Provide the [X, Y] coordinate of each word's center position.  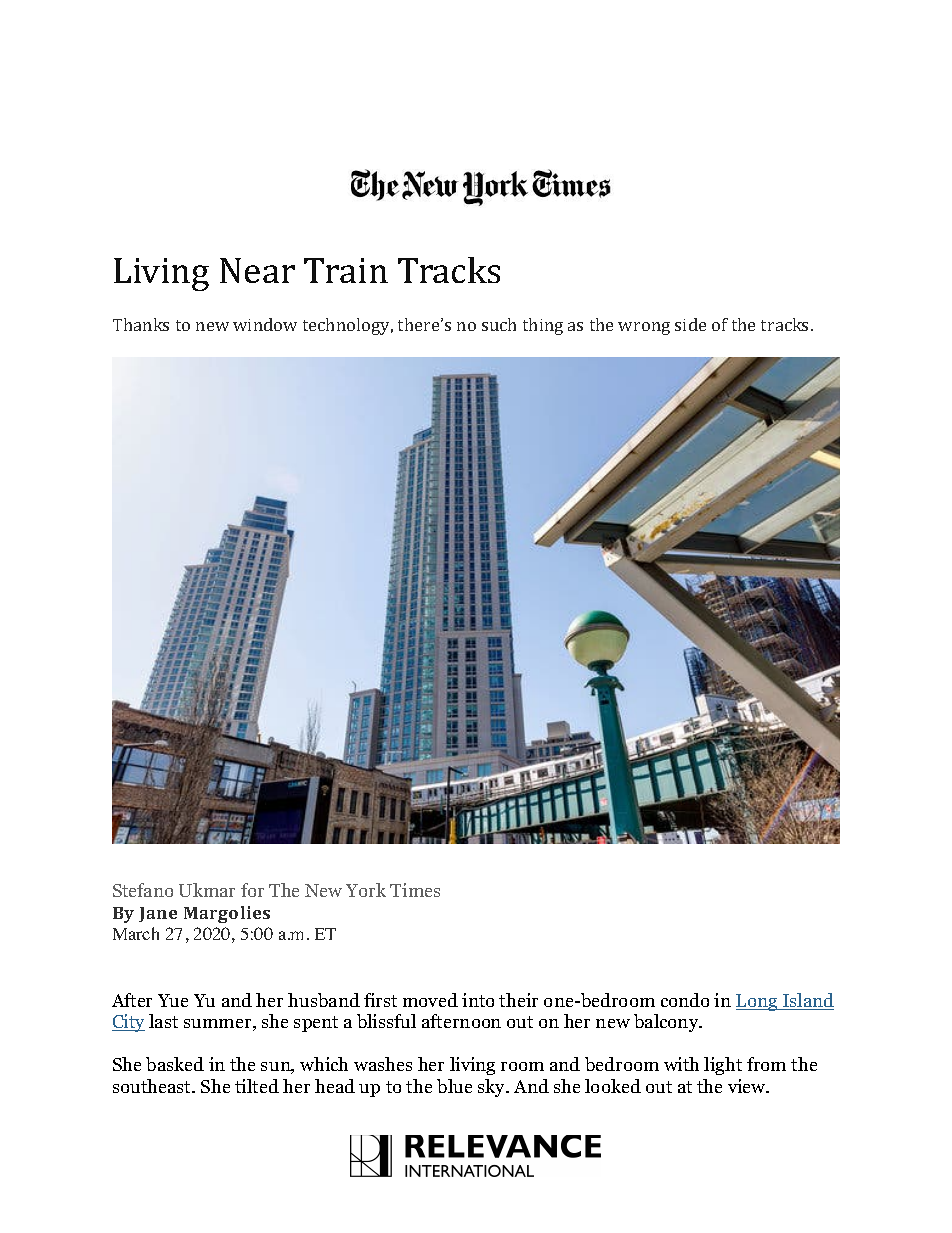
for [252, 890]
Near [257, 270]
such [499, 324]
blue [454, 1086]
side [690, 324]
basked [175, 1064]
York [366, 890]
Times [415, 890]
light [723, 1066]
